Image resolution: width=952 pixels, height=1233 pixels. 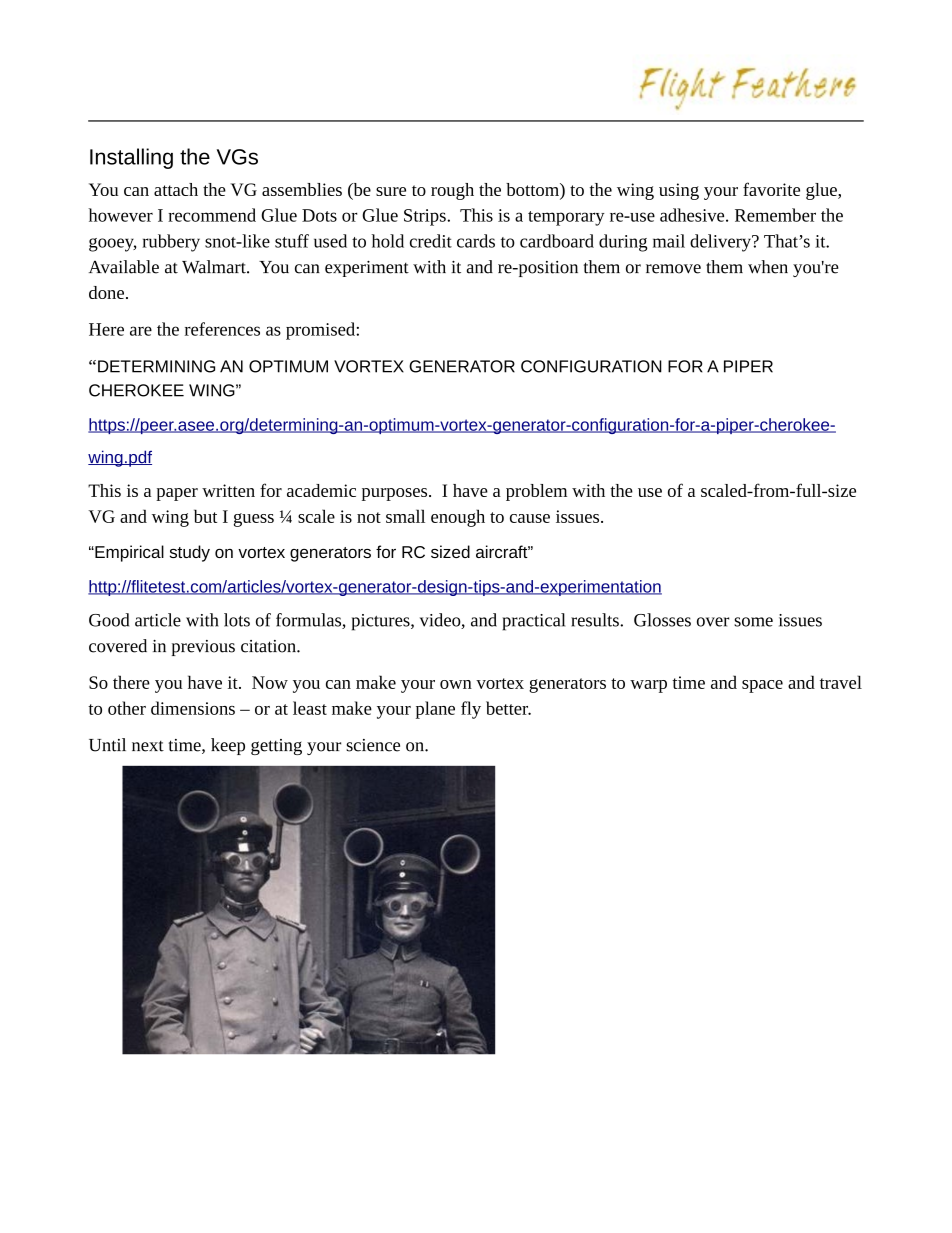 I want to click on dimensions, so click(x=193, y=708).
